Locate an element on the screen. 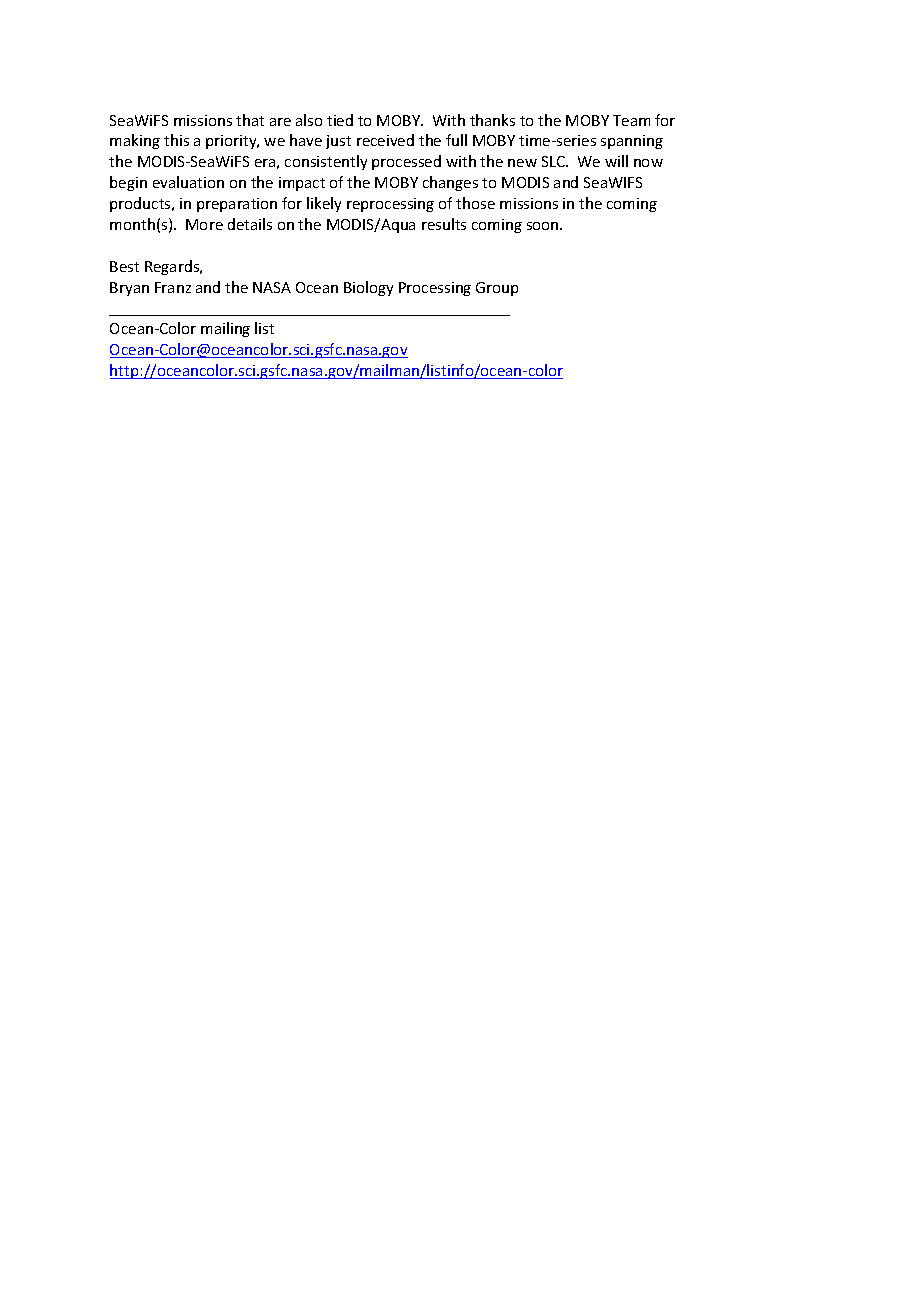 Image resolution: width=924 pixels, height=1308 pixels. Franz is located at coordinates (173, 287).
